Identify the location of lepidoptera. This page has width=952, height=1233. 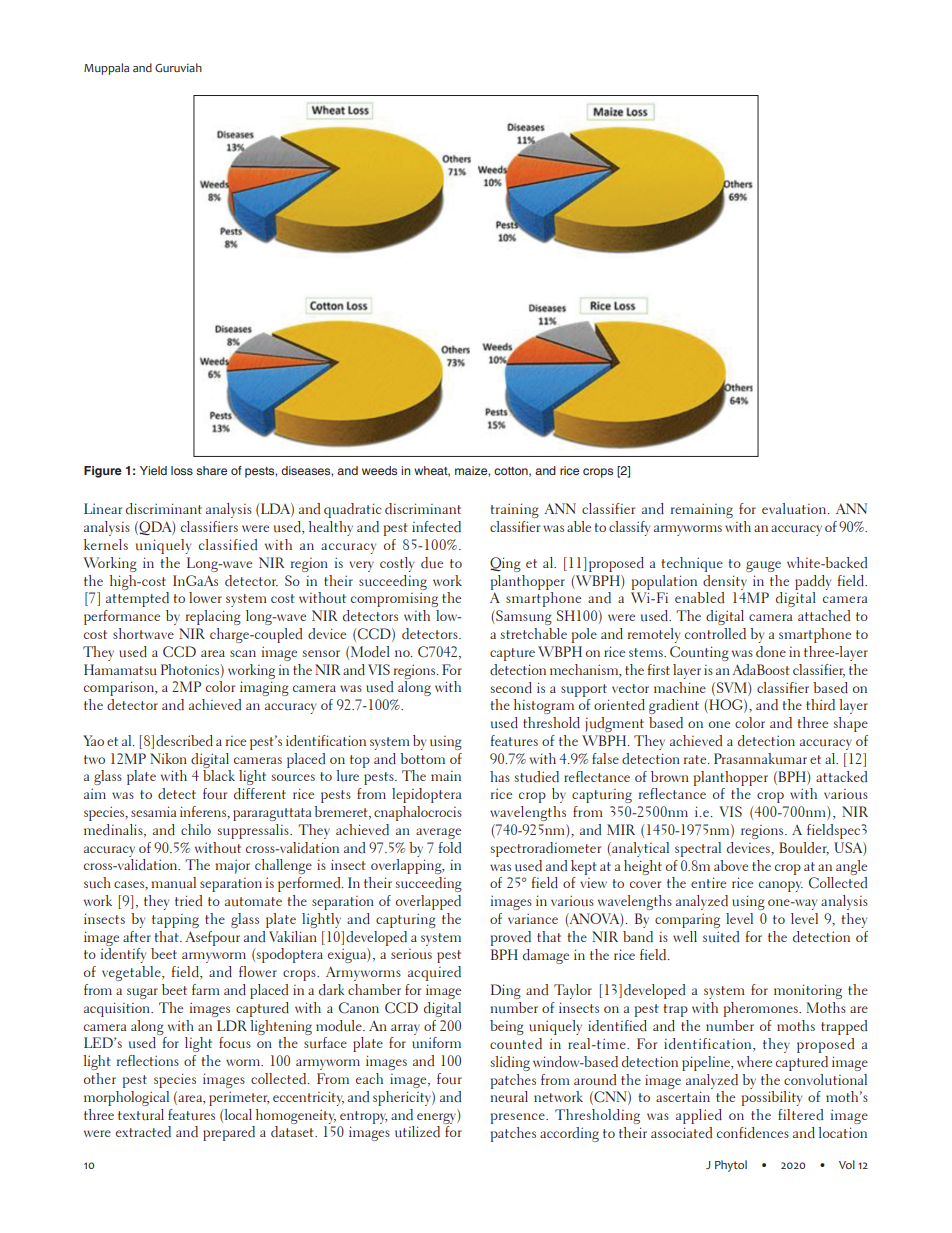
(427, 795).
